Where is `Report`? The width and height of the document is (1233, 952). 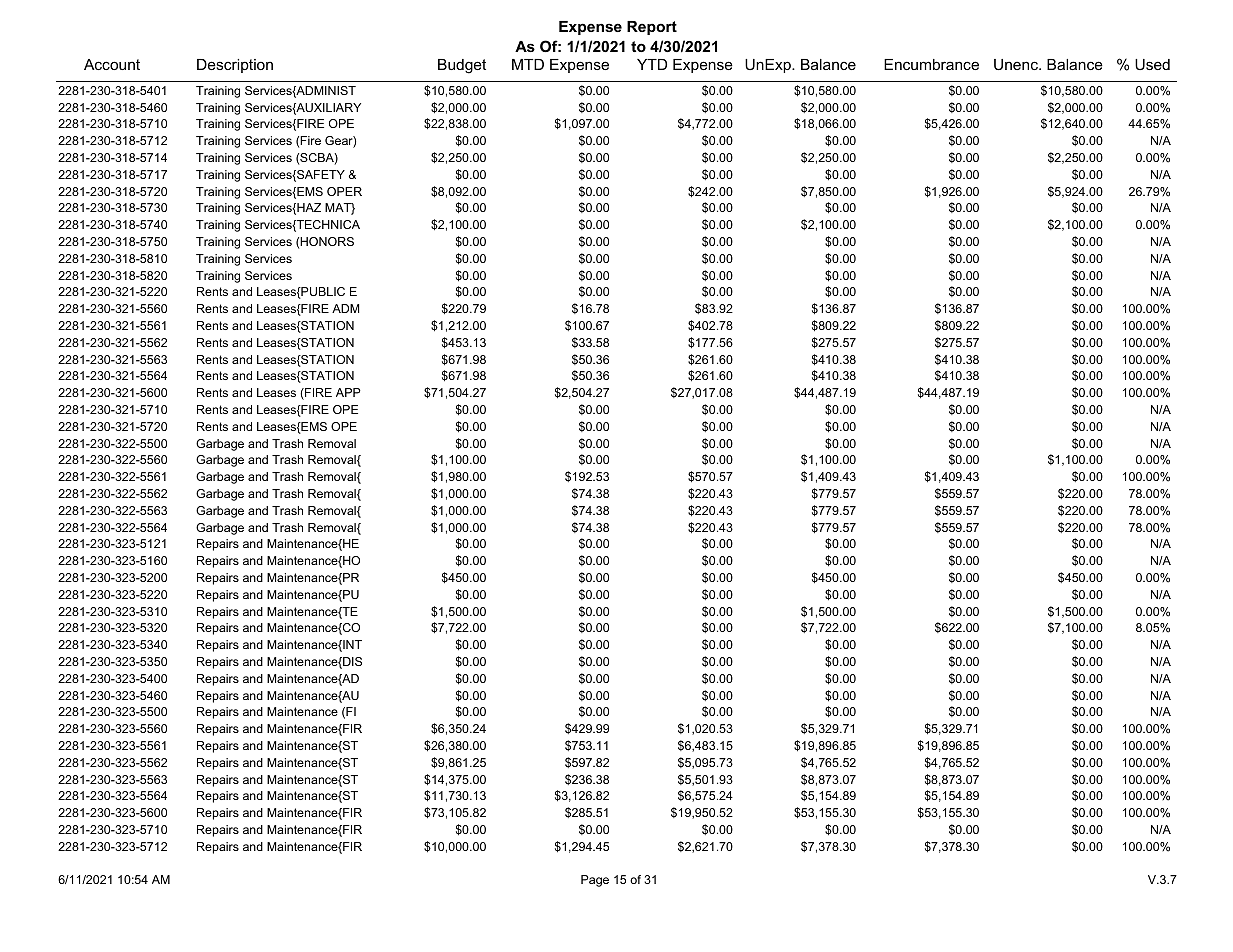 Report is located at coordinates (652, 28).
